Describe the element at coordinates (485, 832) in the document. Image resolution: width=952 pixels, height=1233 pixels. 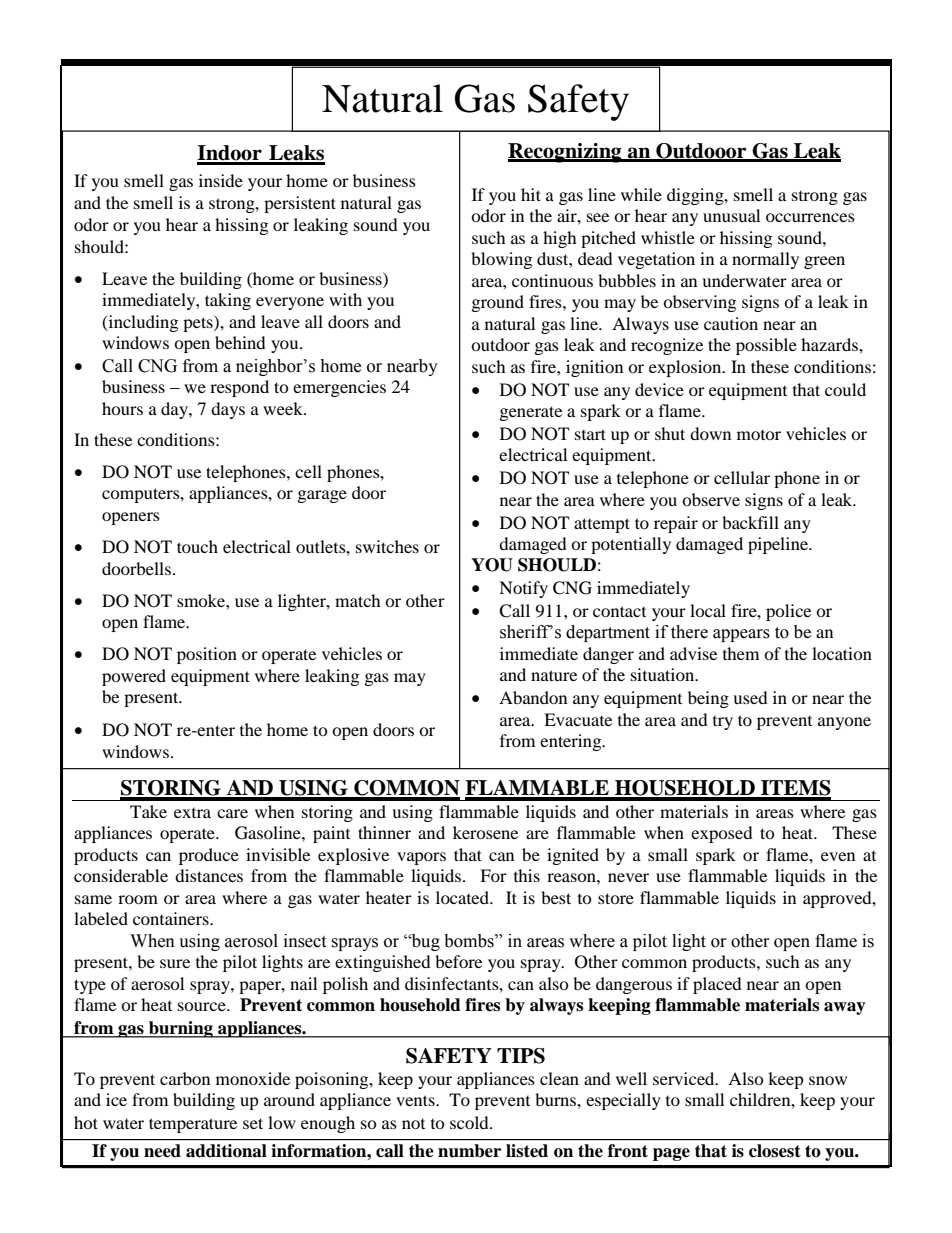
I see `kerosene` at that location.
